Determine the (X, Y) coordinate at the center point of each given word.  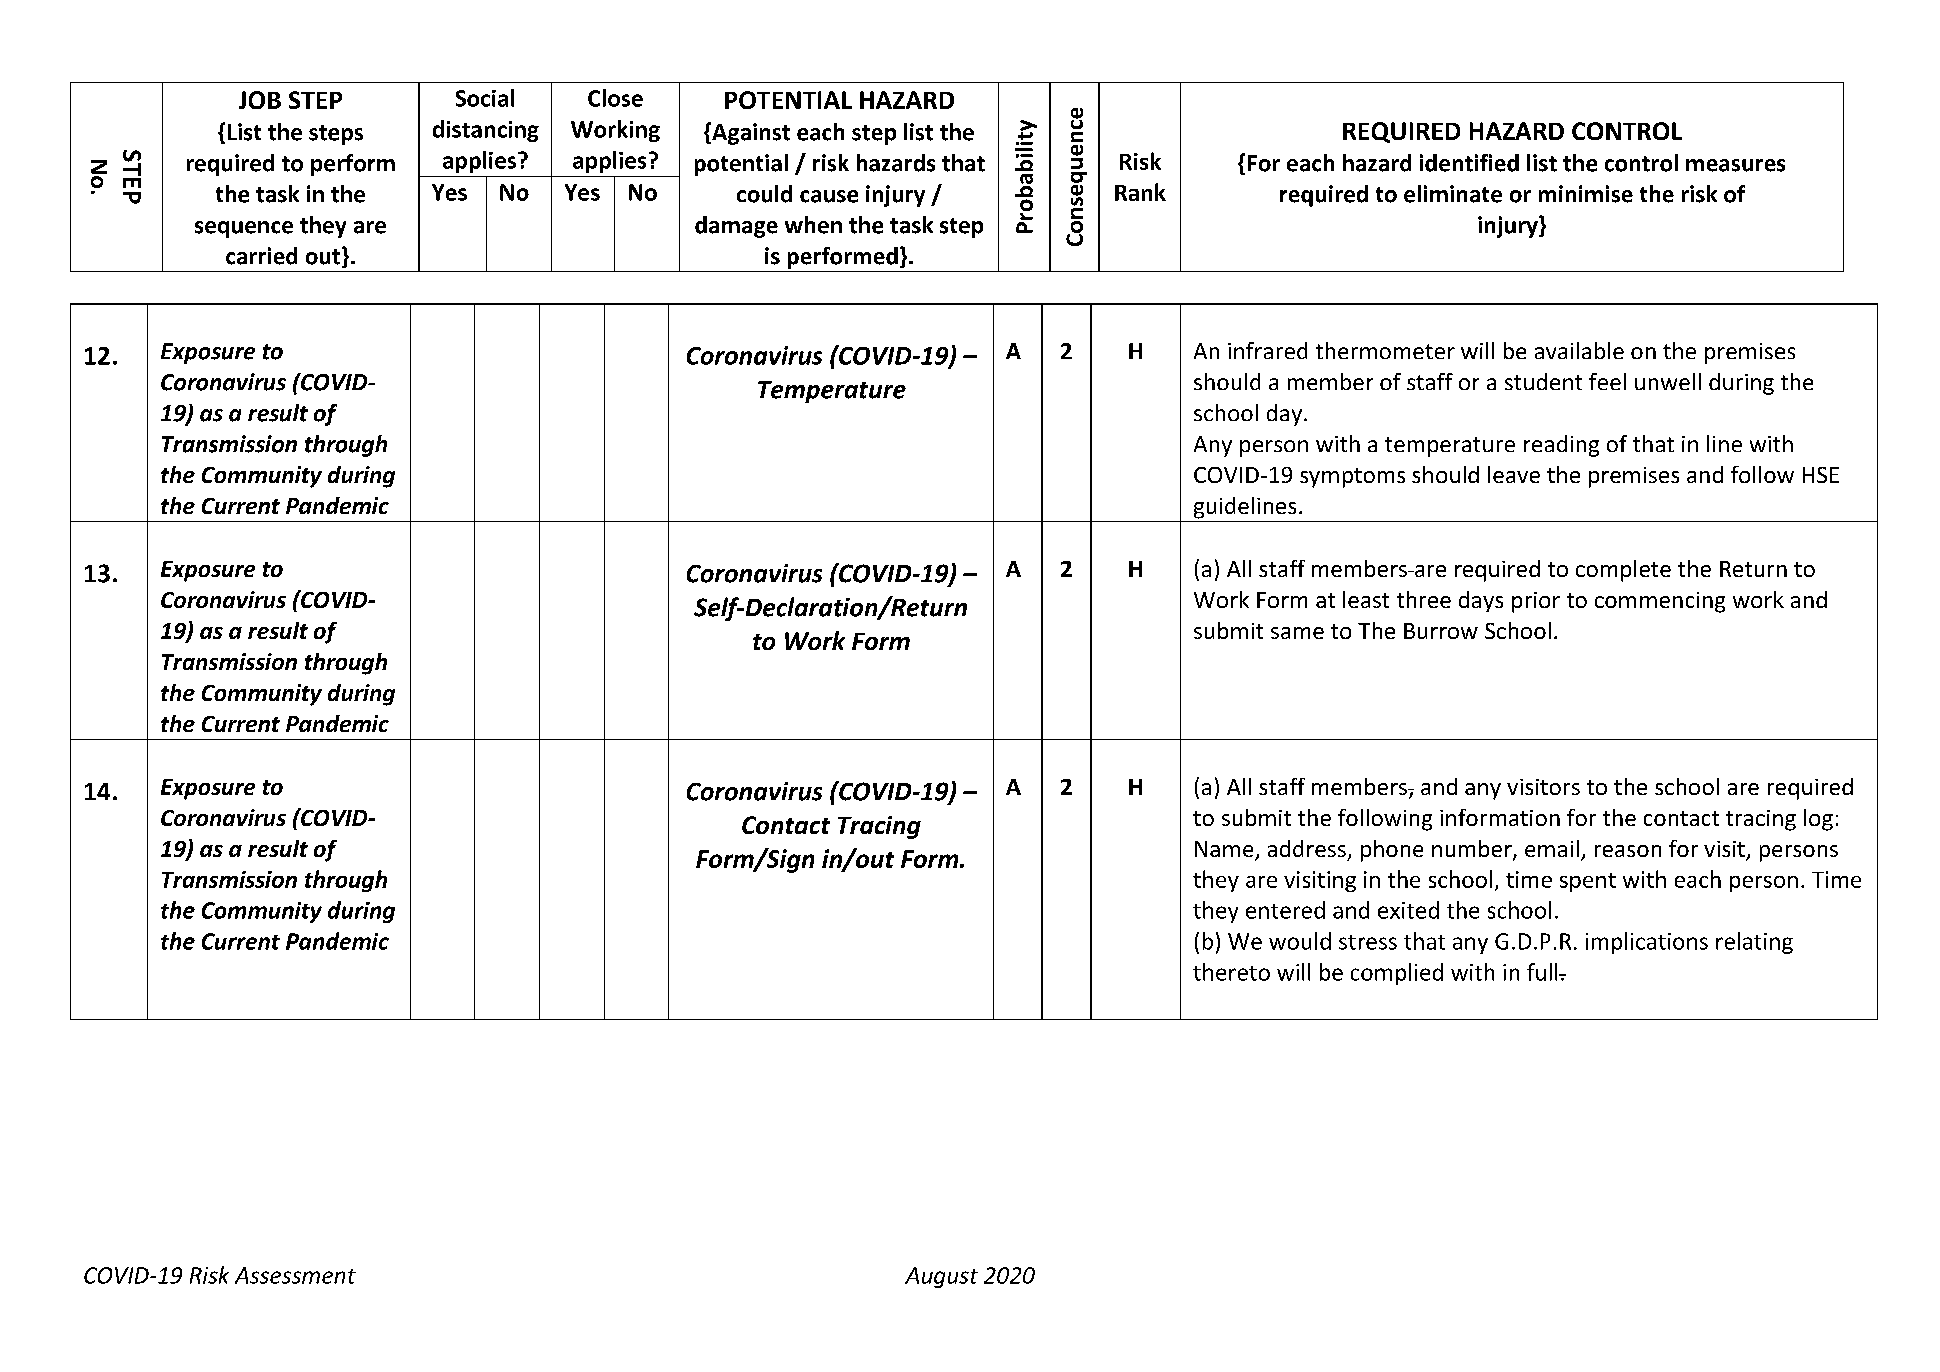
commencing (1660, 602)
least (1366, 599)
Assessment (295, 1275)
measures (1735, 165)
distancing (486, 131)
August (941, 1277)
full (1543, 972)
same (1297, 633)
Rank (1140, 192)
